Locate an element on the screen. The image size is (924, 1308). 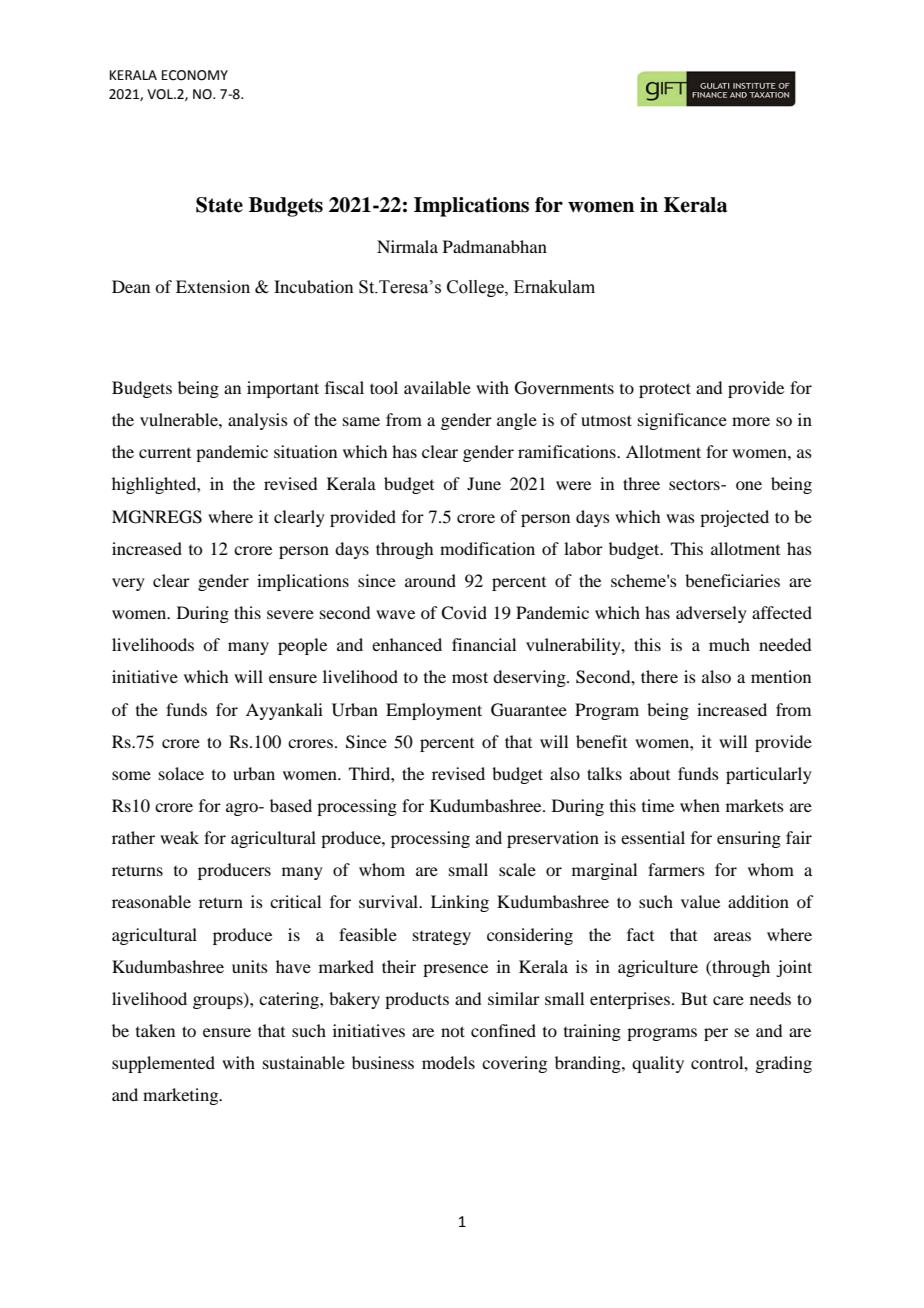
very is located at coordinates (128, 584).
